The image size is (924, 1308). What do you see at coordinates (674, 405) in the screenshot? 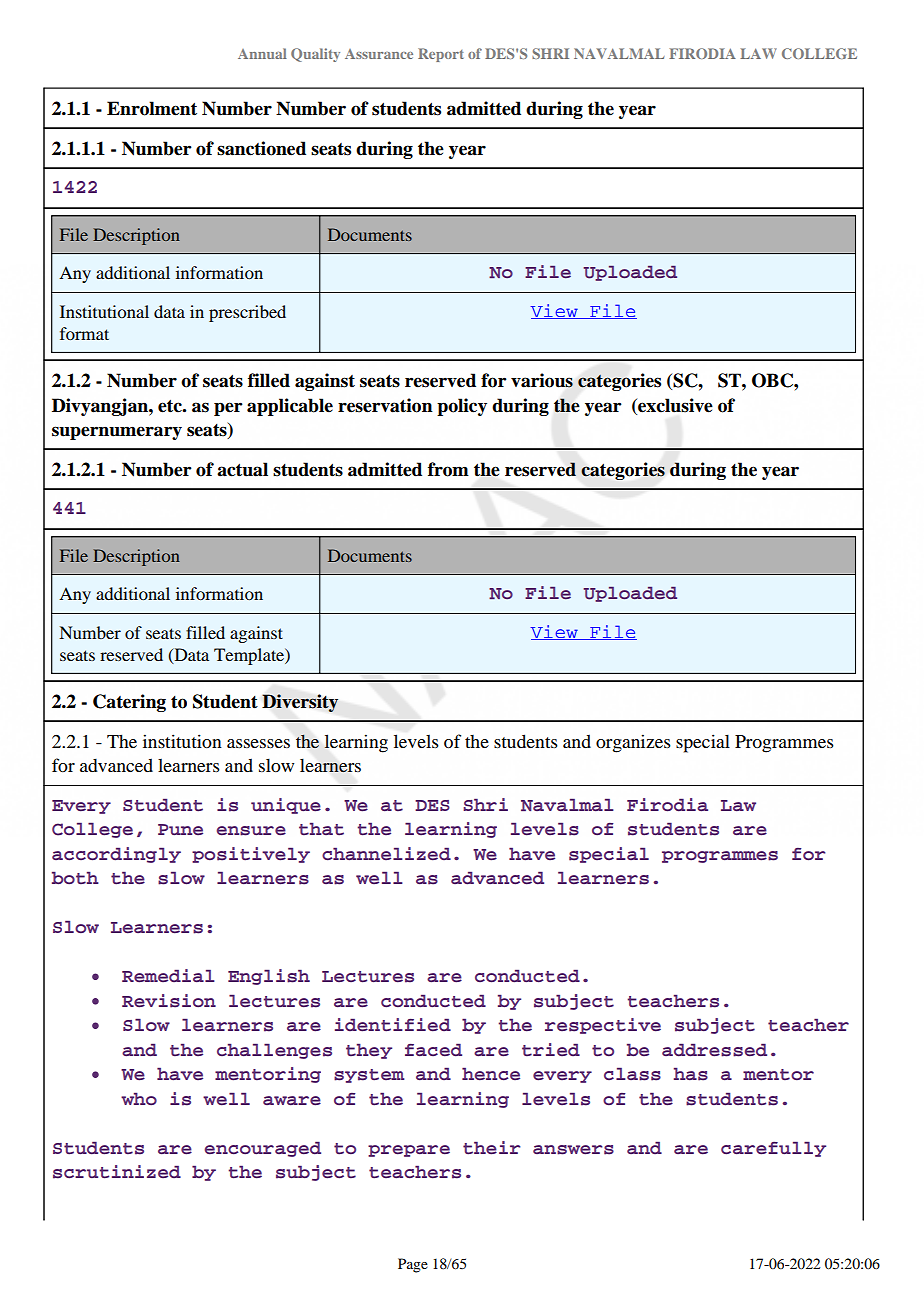
I see `exclusive` at bounding box center [674, 405].
